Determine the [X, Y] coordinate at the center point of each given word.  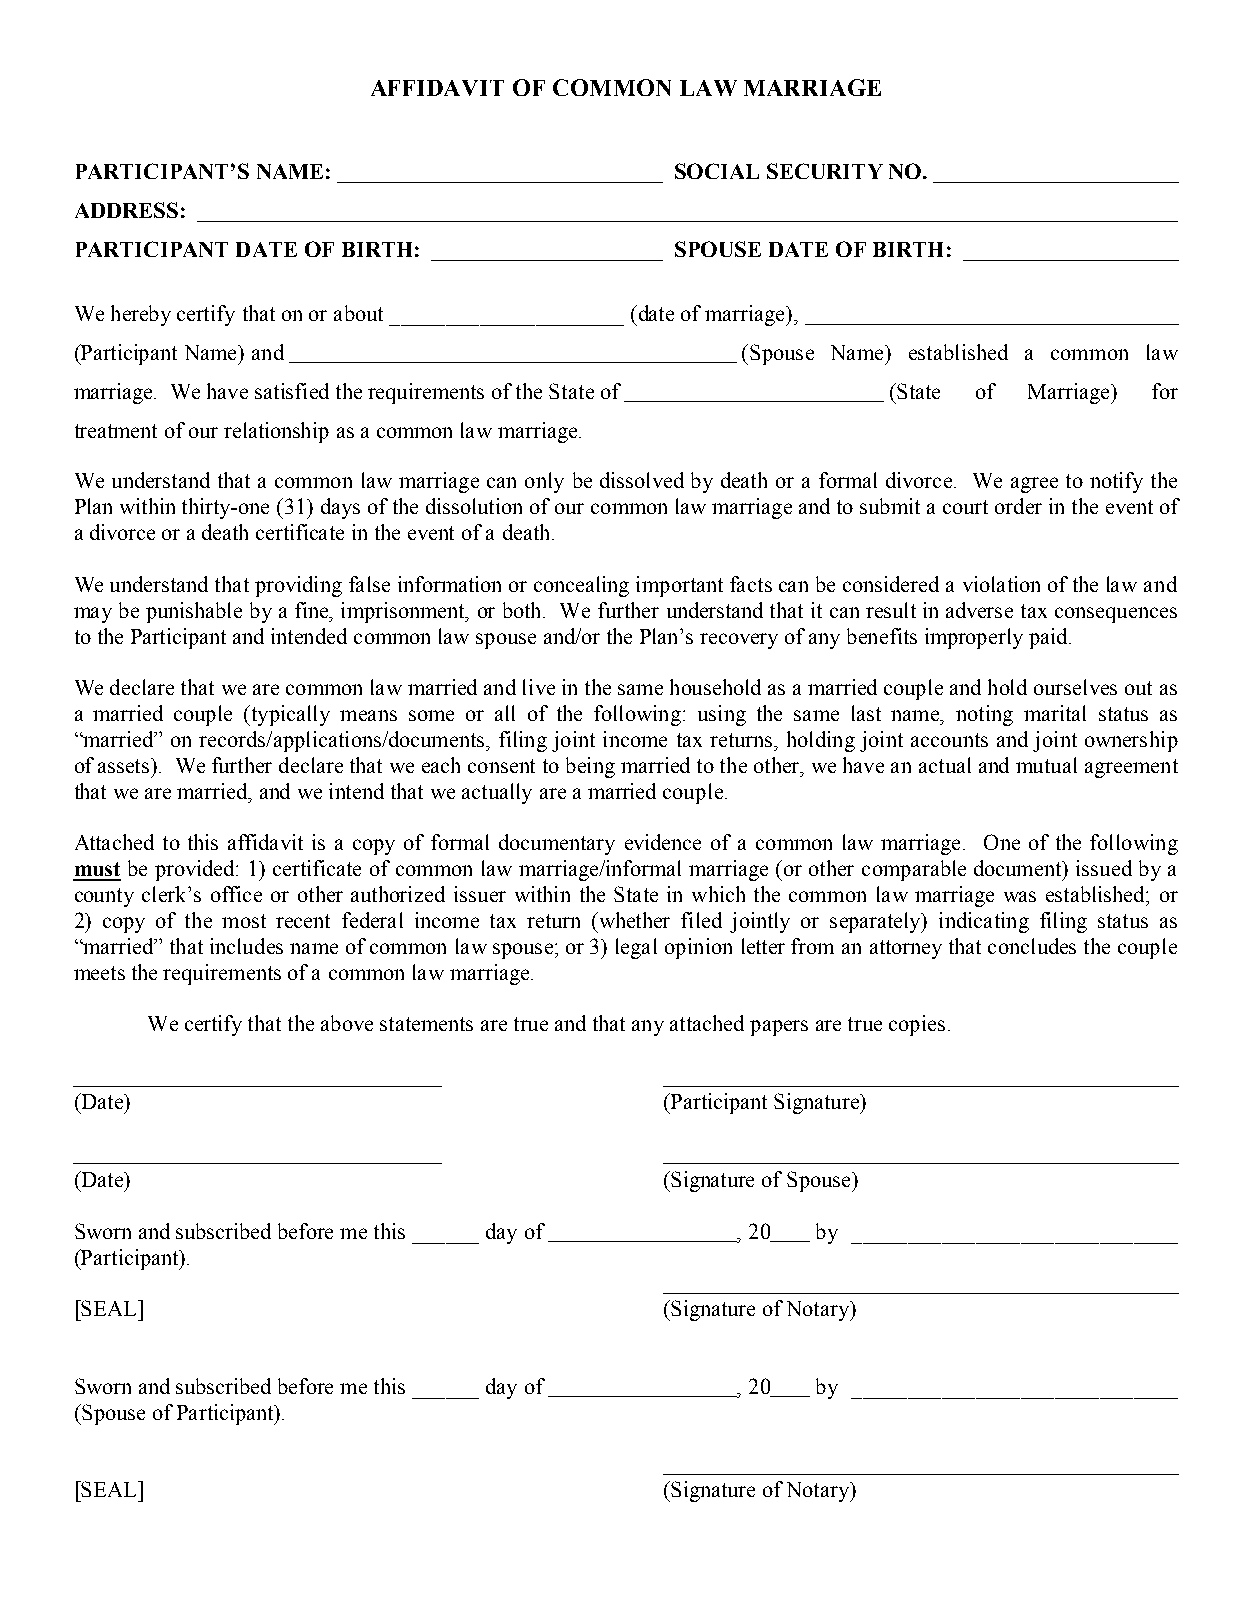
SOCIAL [717, 171]
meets [99, 973]
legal [636, 948]
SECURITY [825, 171]
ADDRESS [126, 210]
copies [917, 1025]
